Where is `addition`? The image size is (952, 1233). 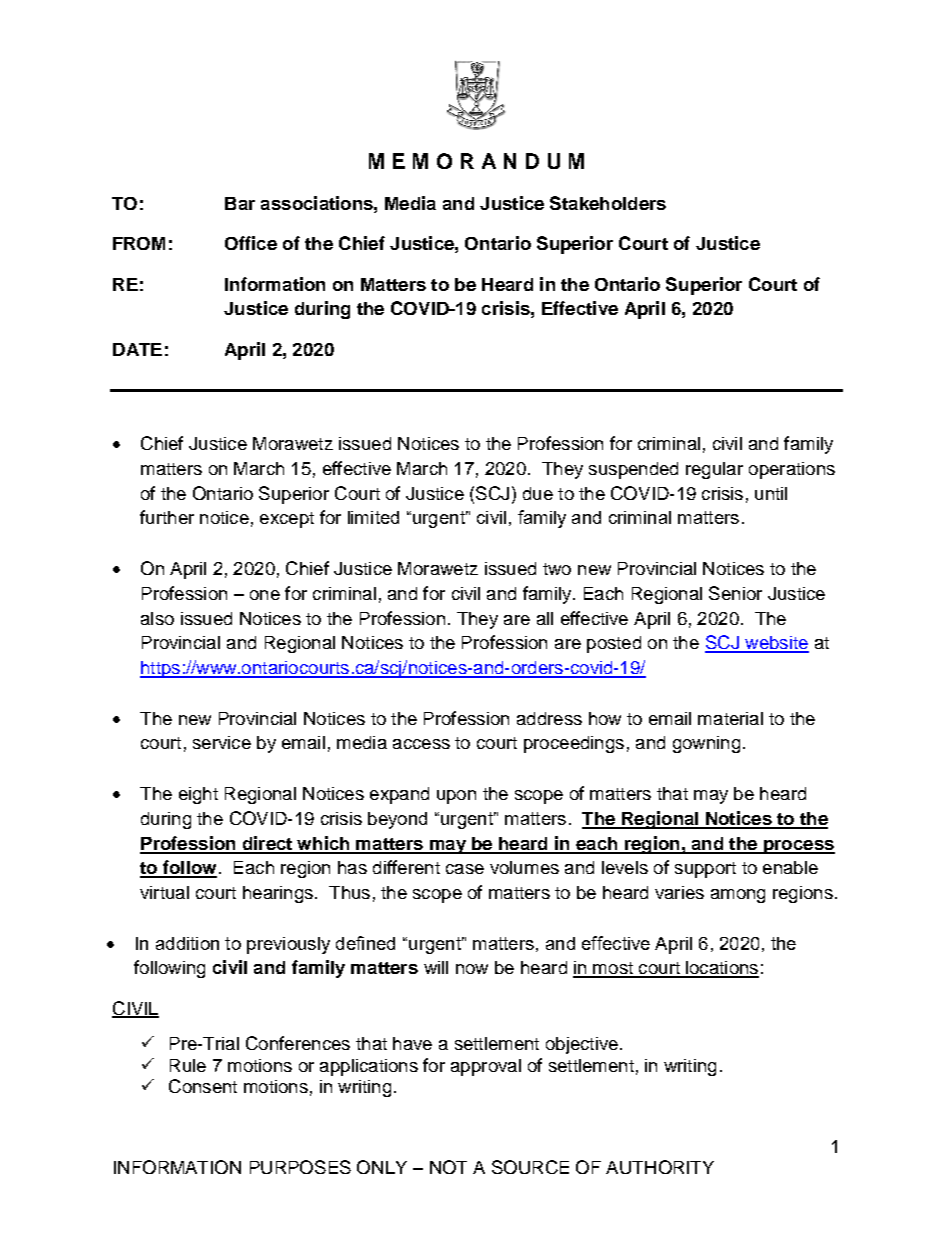 addition is located at coordinates (187, 943).
